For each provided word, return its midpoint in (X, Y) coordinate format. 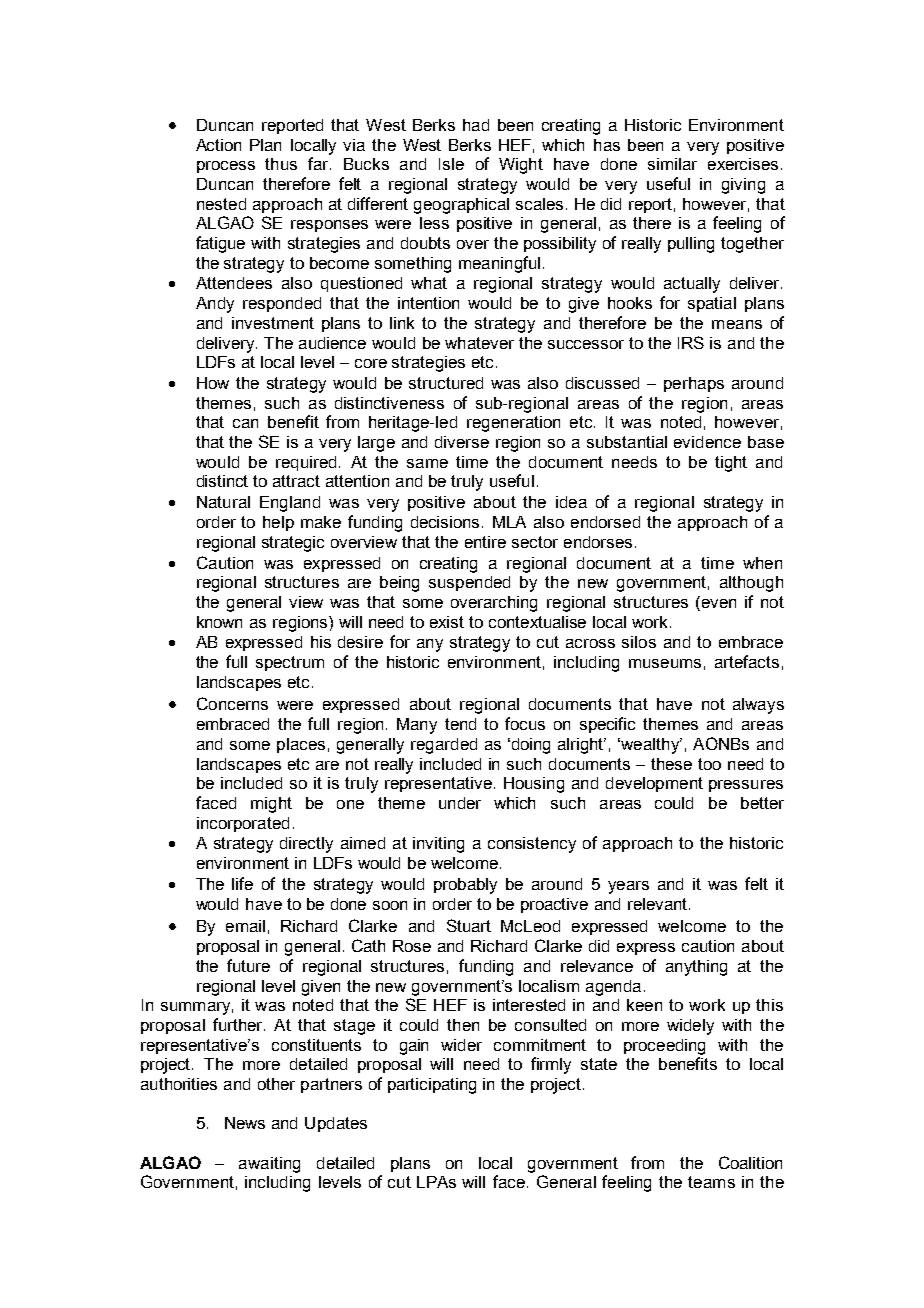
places (301, 745)
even (717, 603)
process (226, 167)
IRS (691, 342)
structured (446, 383)
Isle (451, 164)
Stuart (469, 925)
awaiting (269, 1165)
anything (696, 968)
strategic (293, 544)
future (248, 965)
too (709, 764)
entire (485, 542)
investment (273, 323)
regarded (444, 746)
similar (672, 164)
